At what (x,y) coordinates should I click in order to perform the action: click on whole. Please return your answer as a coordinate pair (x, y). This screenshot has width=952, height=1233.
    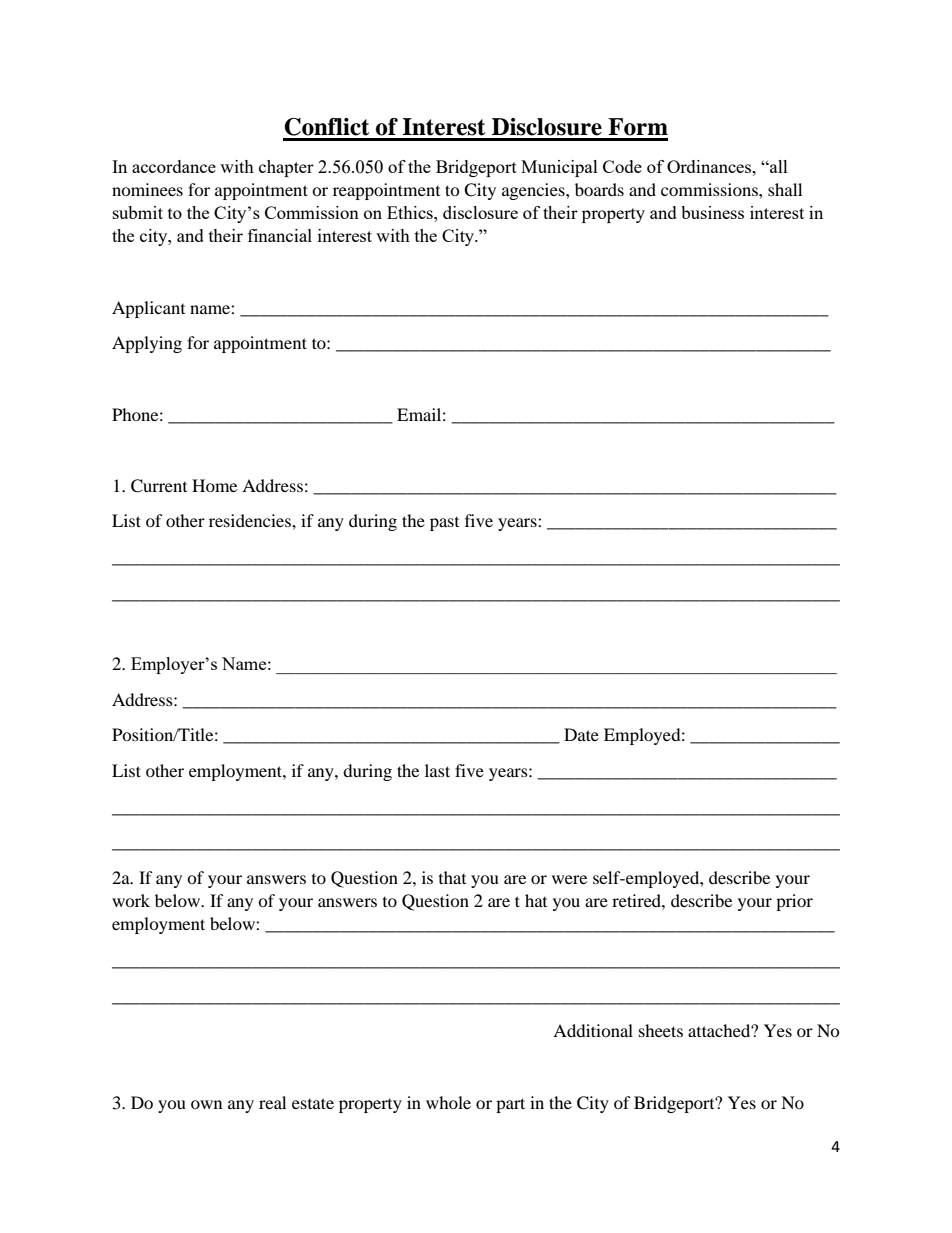
    Looking at the image, I should click on (448, 1102).
